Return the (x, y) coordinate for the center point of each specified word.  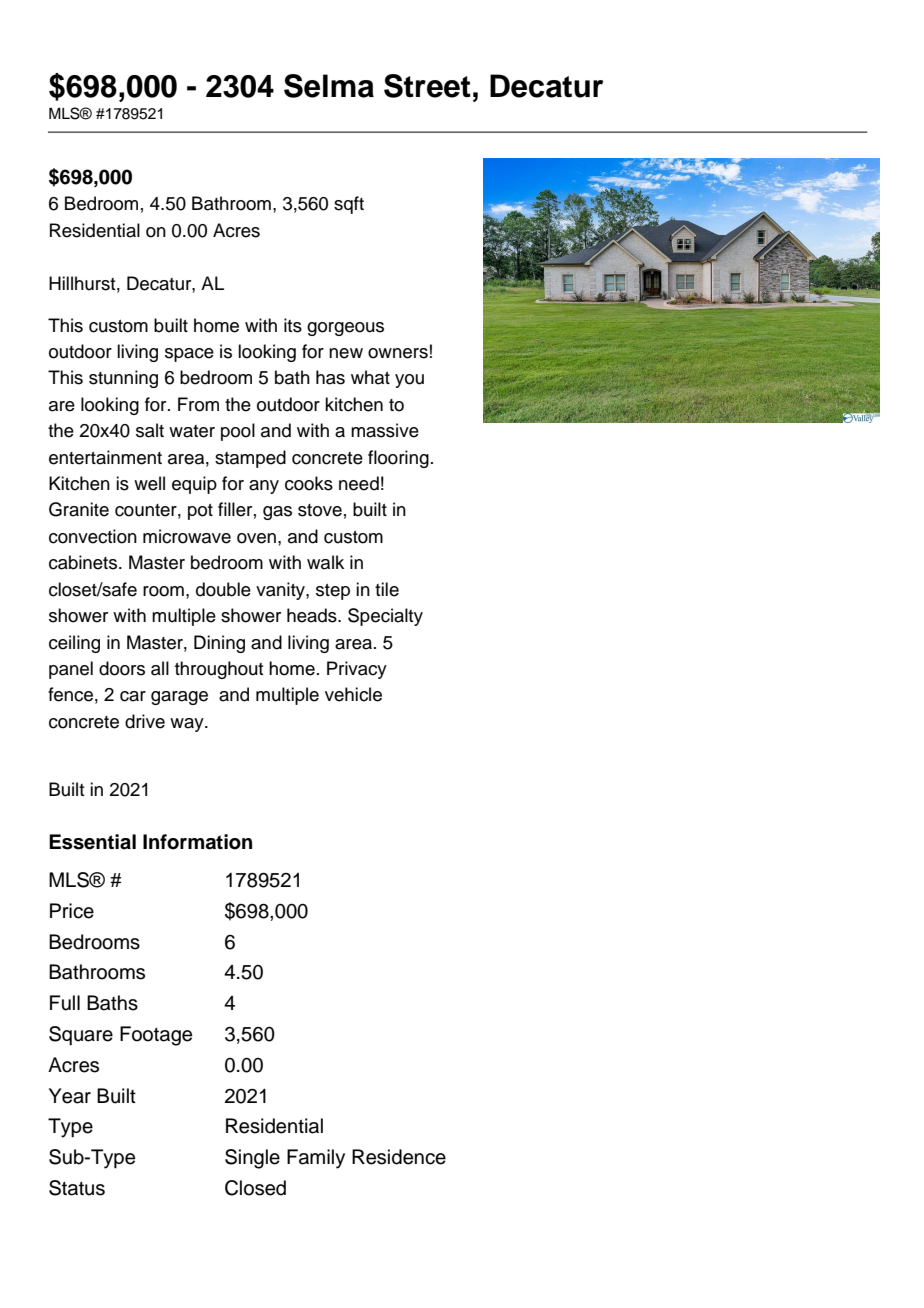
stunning (123, 379)
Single (252, 1159)
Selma (329, 86)
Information (197, 842)
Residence (399, 1157)
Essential (92, 842)
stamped (250, 459)
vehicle (353, 694)
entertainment (105, 457)
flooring (398, 459)
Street (427, 86)
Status (77, 1188)
